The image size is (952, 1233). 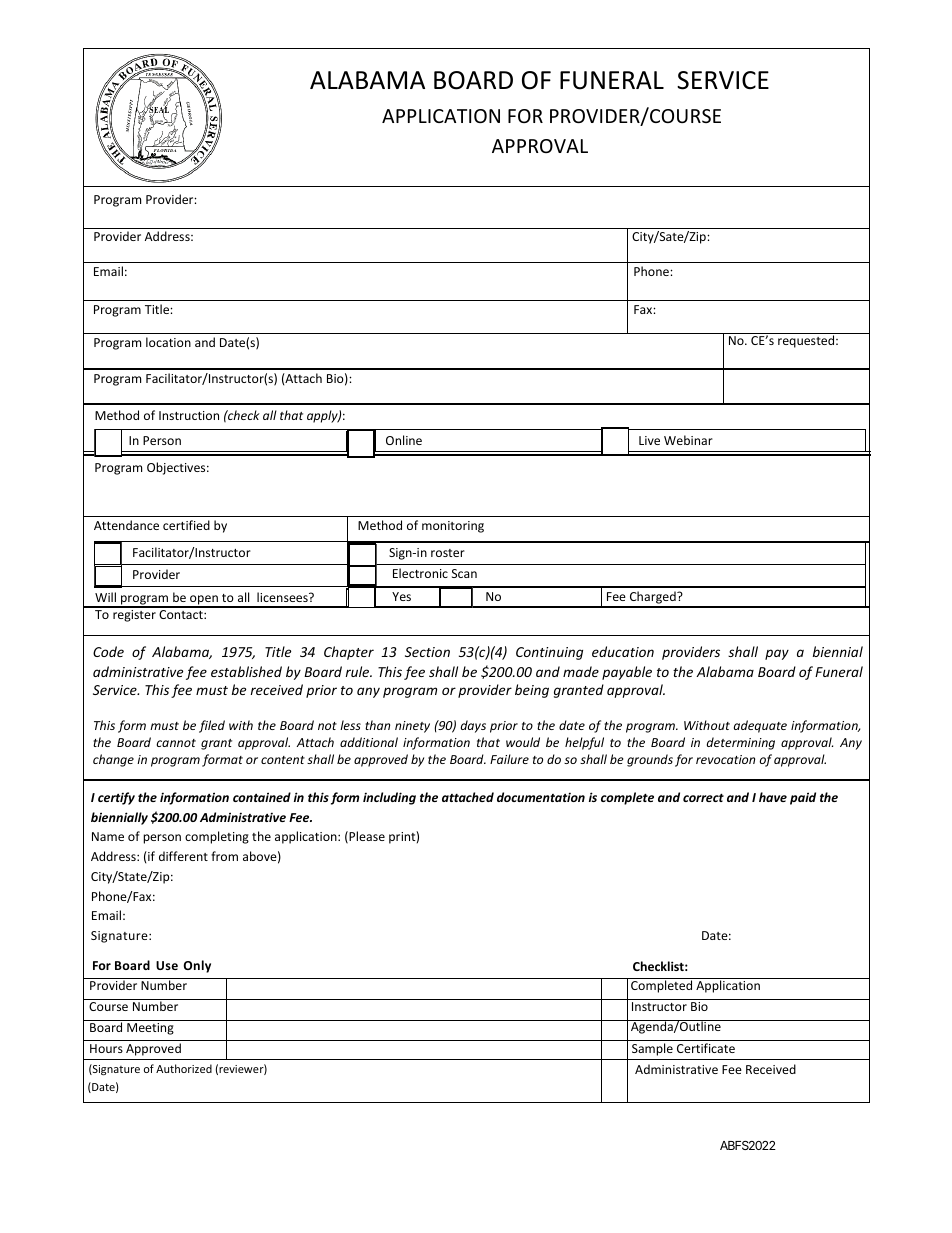 What do you see at coordinates (703, 797) in the screenshot?
I see `correct` at bounding box center [703, 797].
